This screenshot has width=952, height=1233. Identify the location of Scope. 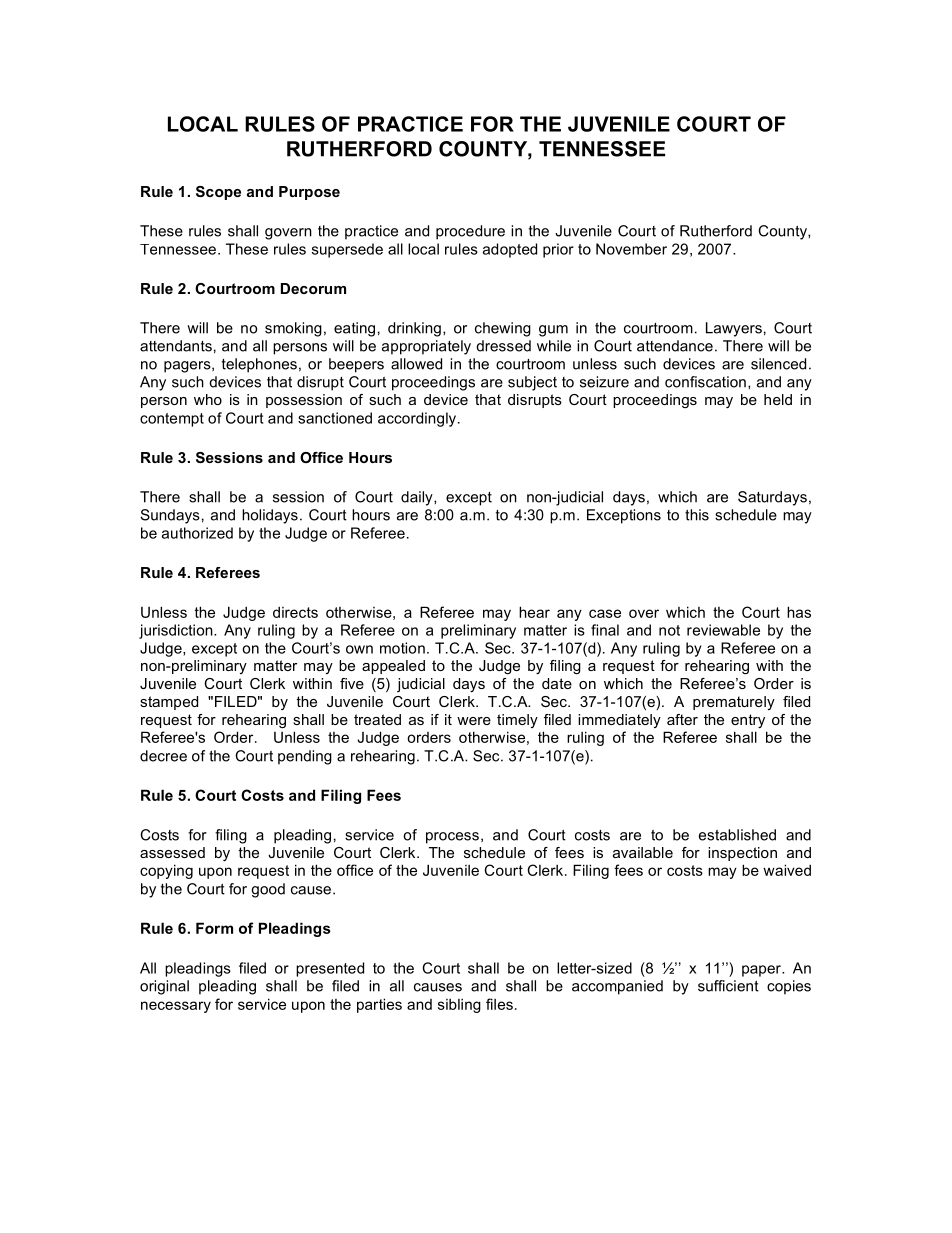
(218, 193).
